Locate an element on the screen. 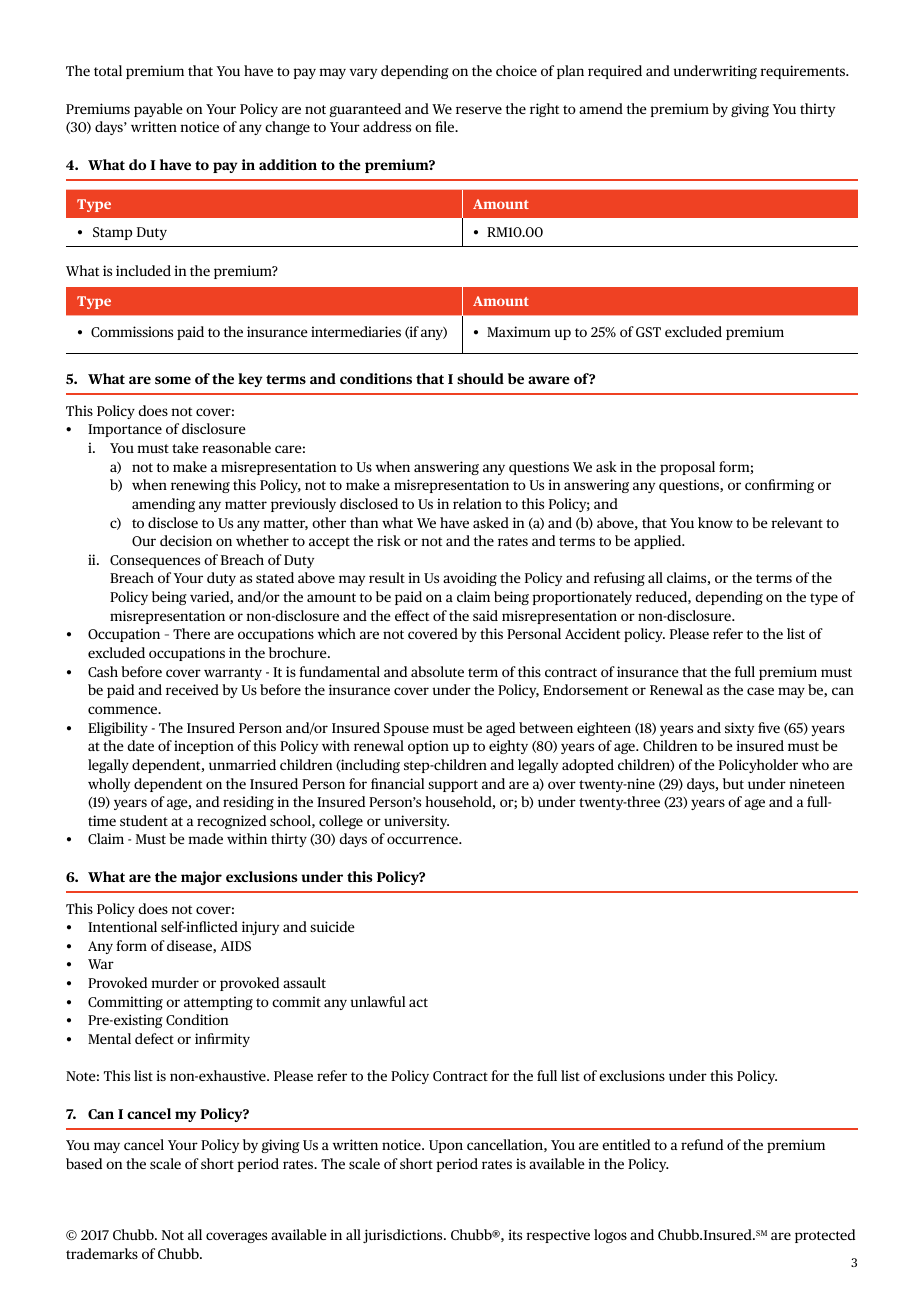 Image resolution: width=924 pixels, height=1308 pixels. trademarks is located at coordinates (102, 1253).
